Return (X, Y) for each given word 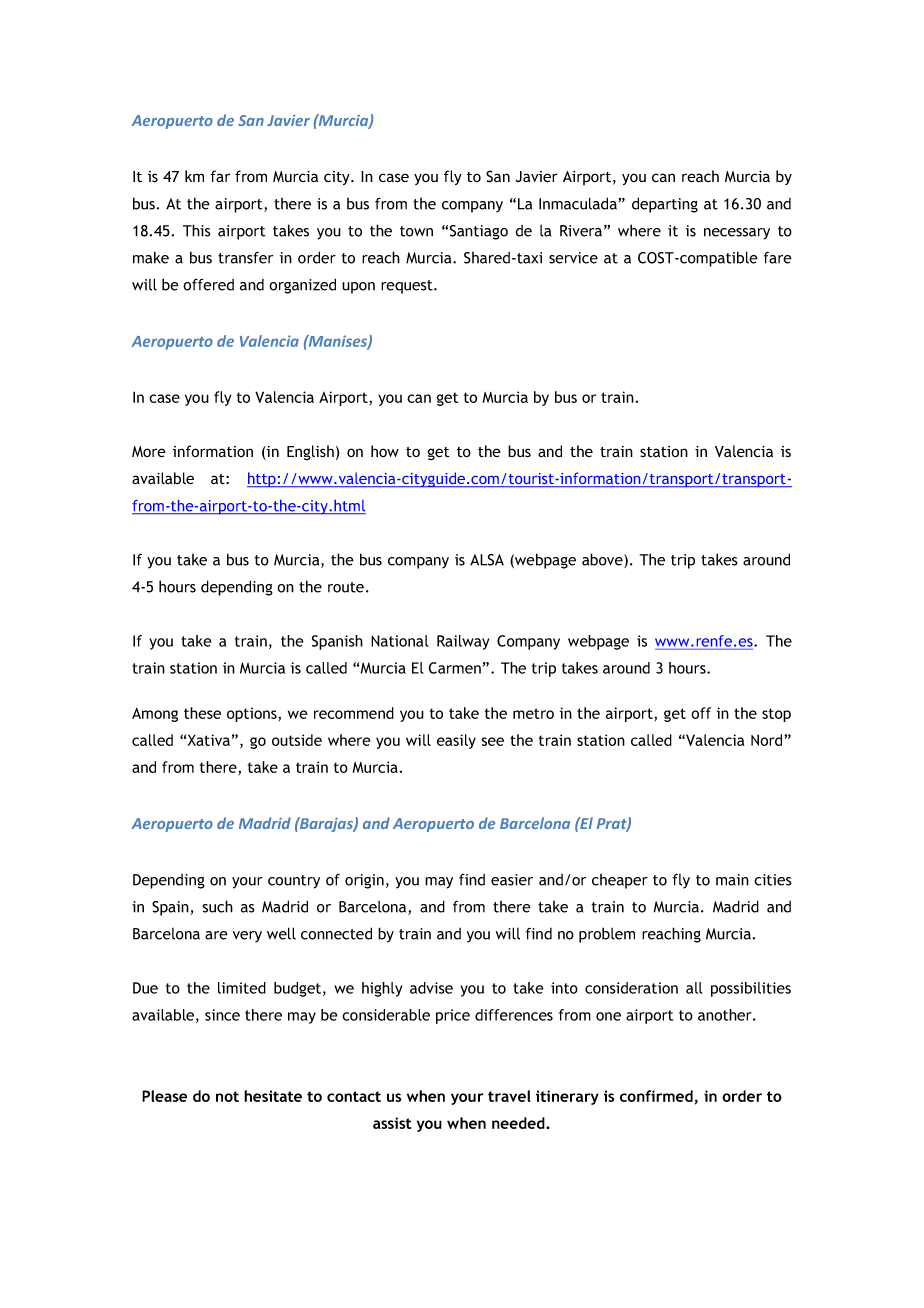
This (197, 230)
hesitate (273, 1096)
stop (776, 715)
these (202, 713)
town (416, 231)
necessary (737, 234)
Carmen (455, 668)
